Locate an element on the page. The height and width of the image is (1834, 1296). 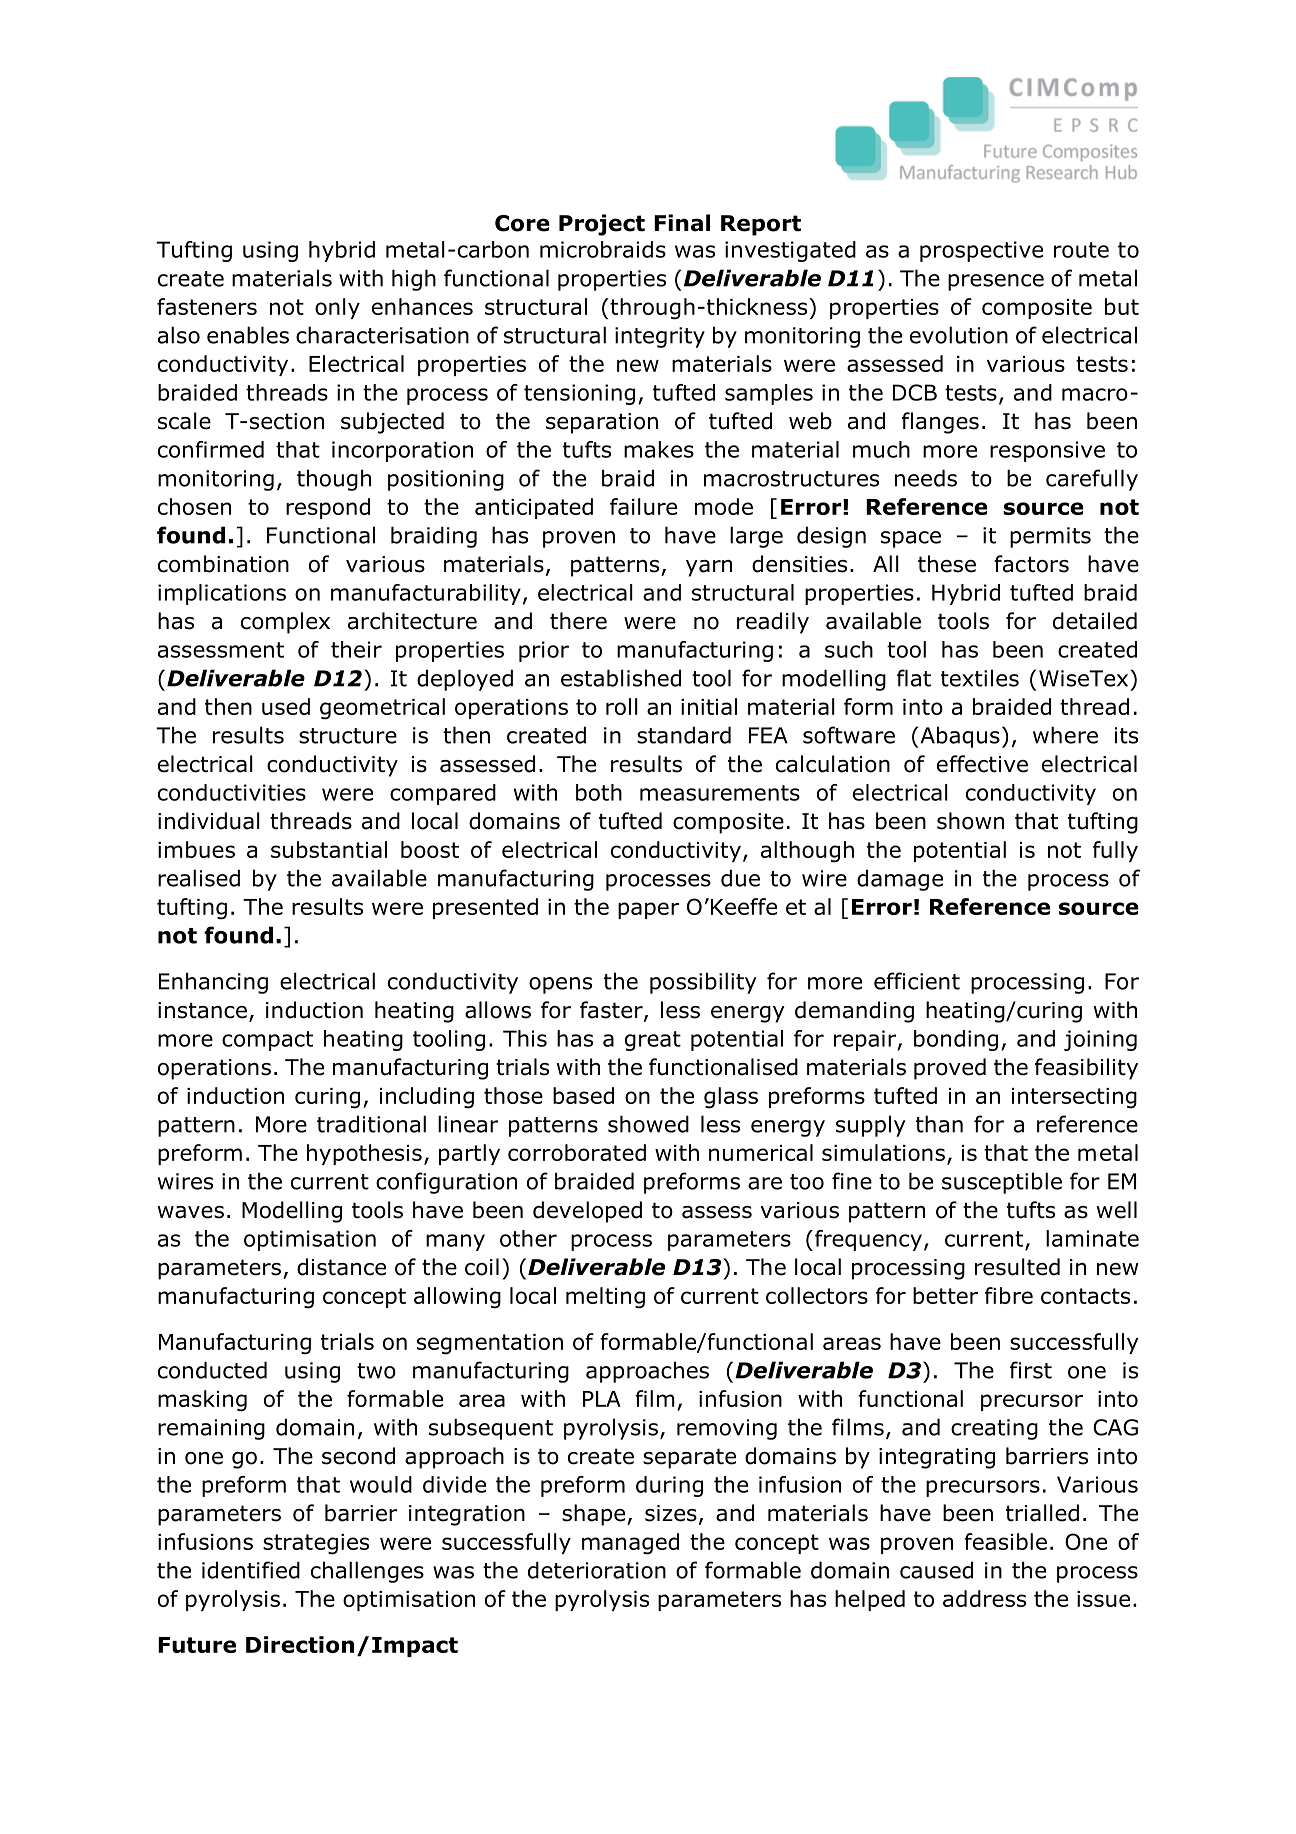
only is located at coordinates (337, 308).
